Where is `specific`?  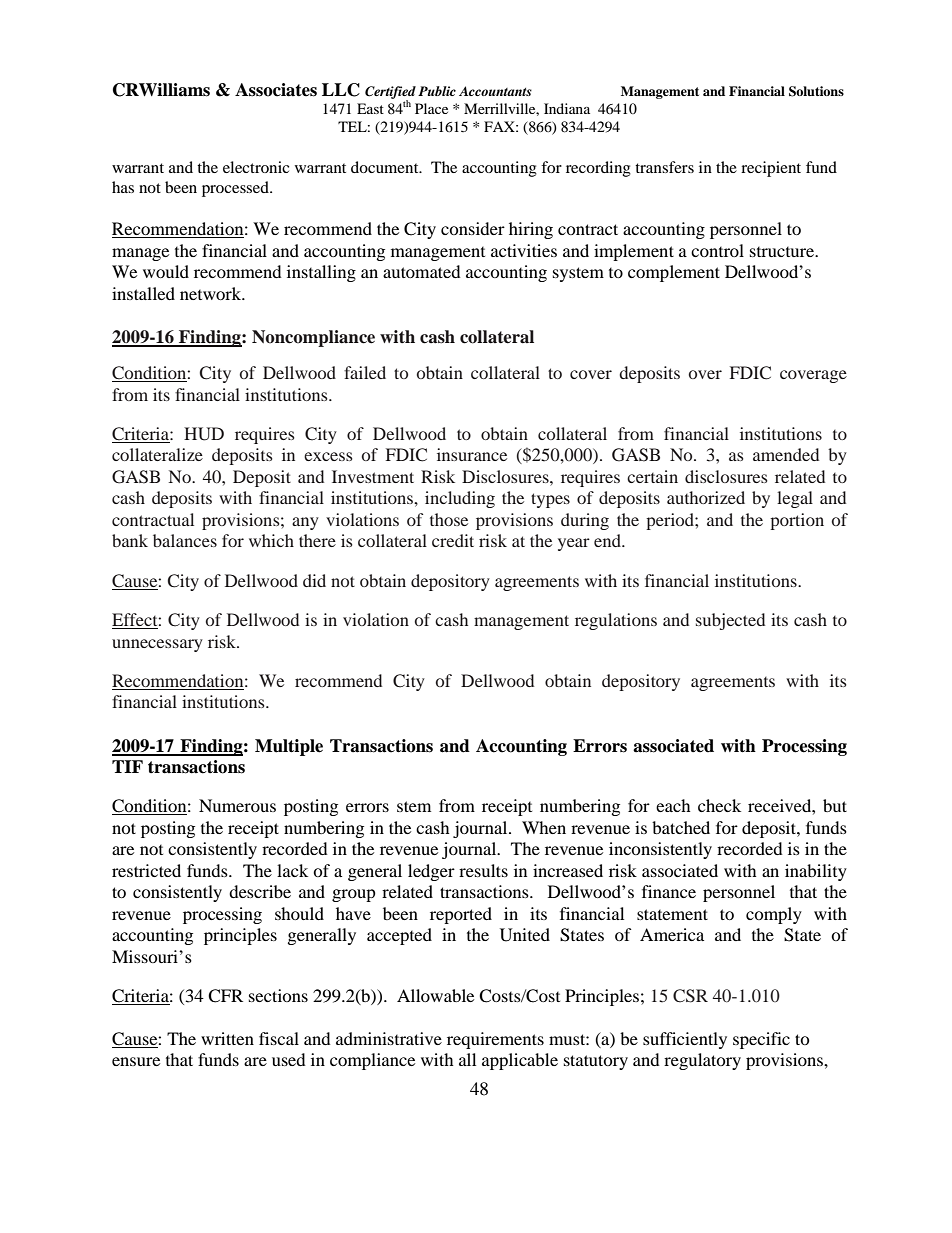
specific is located at coordinates (761, 1040).
